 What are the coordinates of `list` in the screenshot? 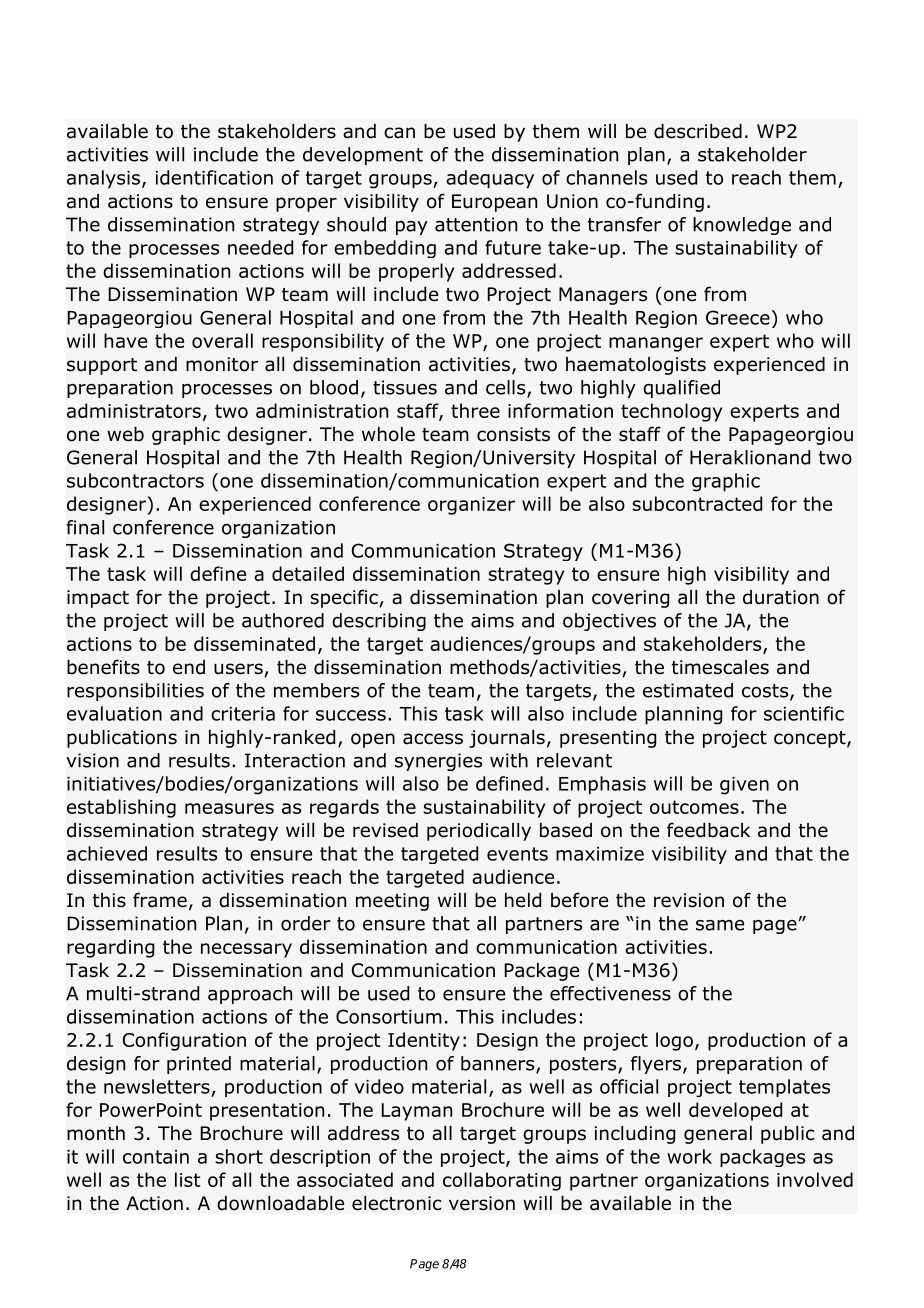 It's located at (188, 1179).
